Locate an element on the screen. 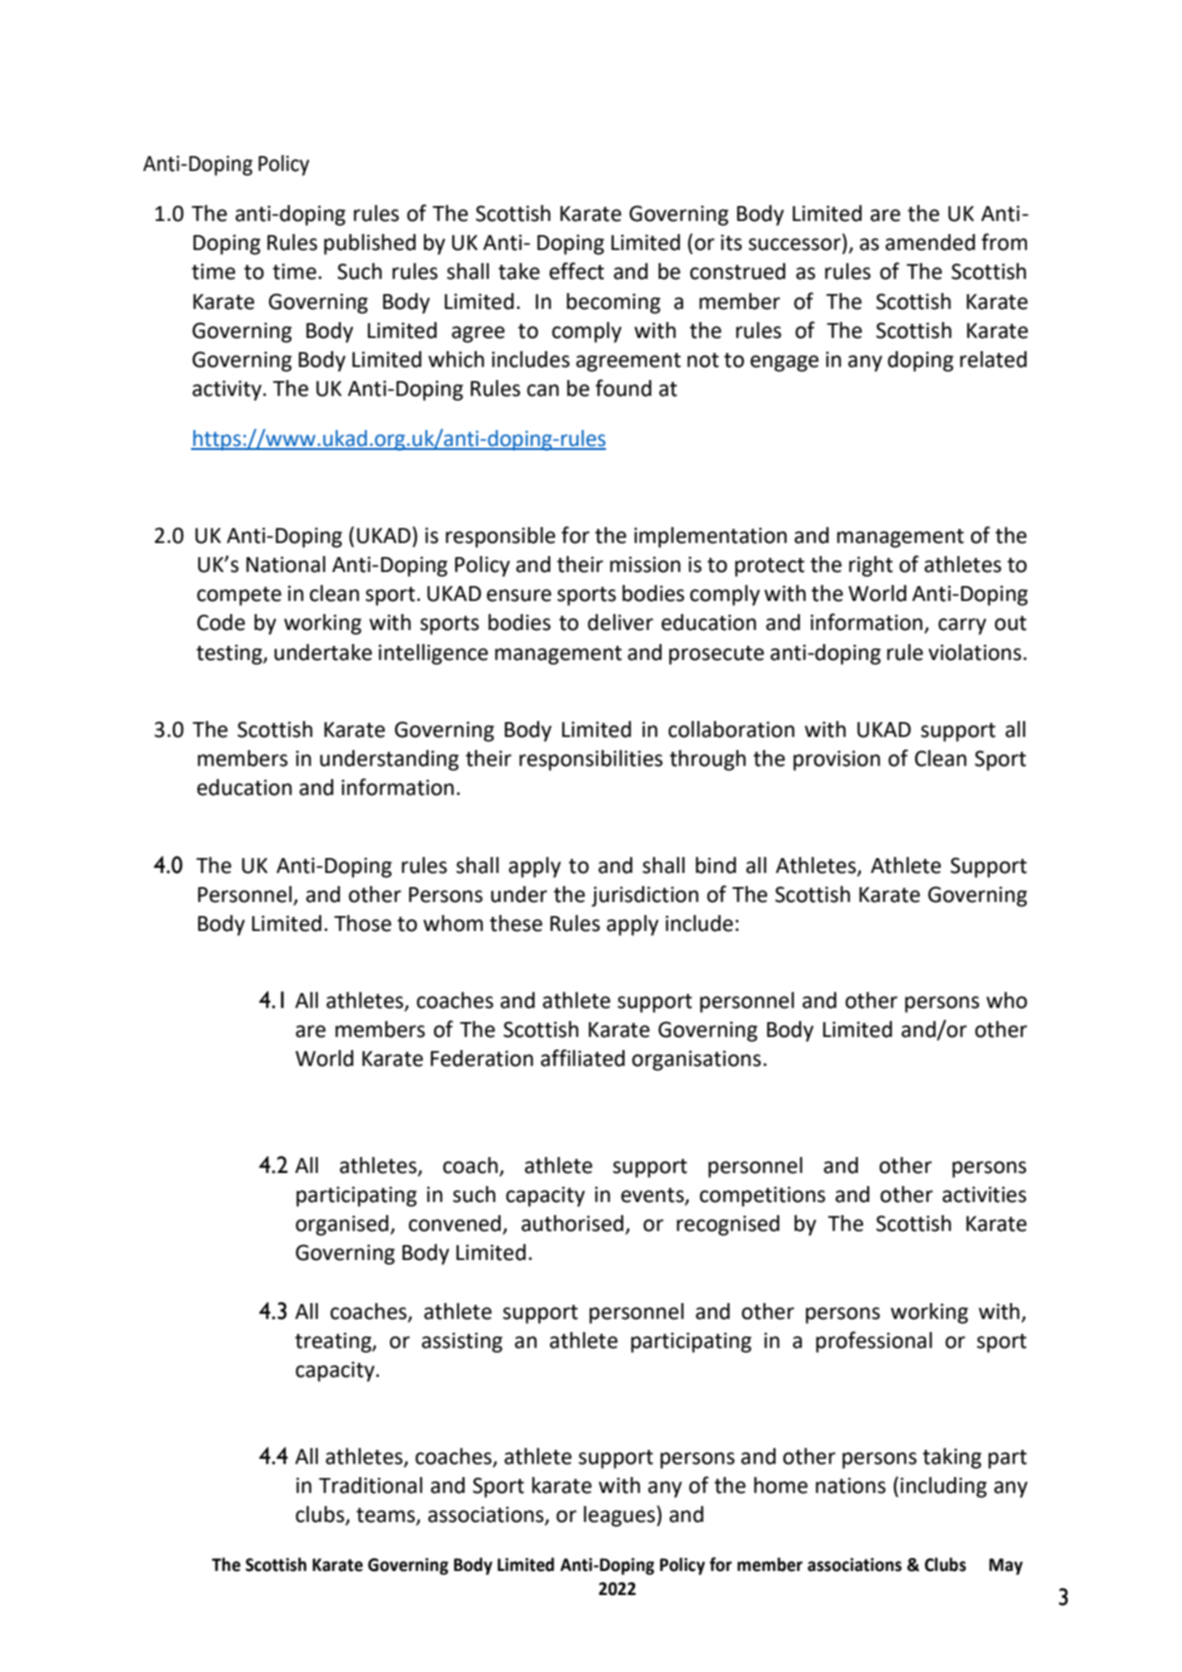 The width and height of the screenshot is (1182, 1672). provision is located at coordinates (836, 760).
